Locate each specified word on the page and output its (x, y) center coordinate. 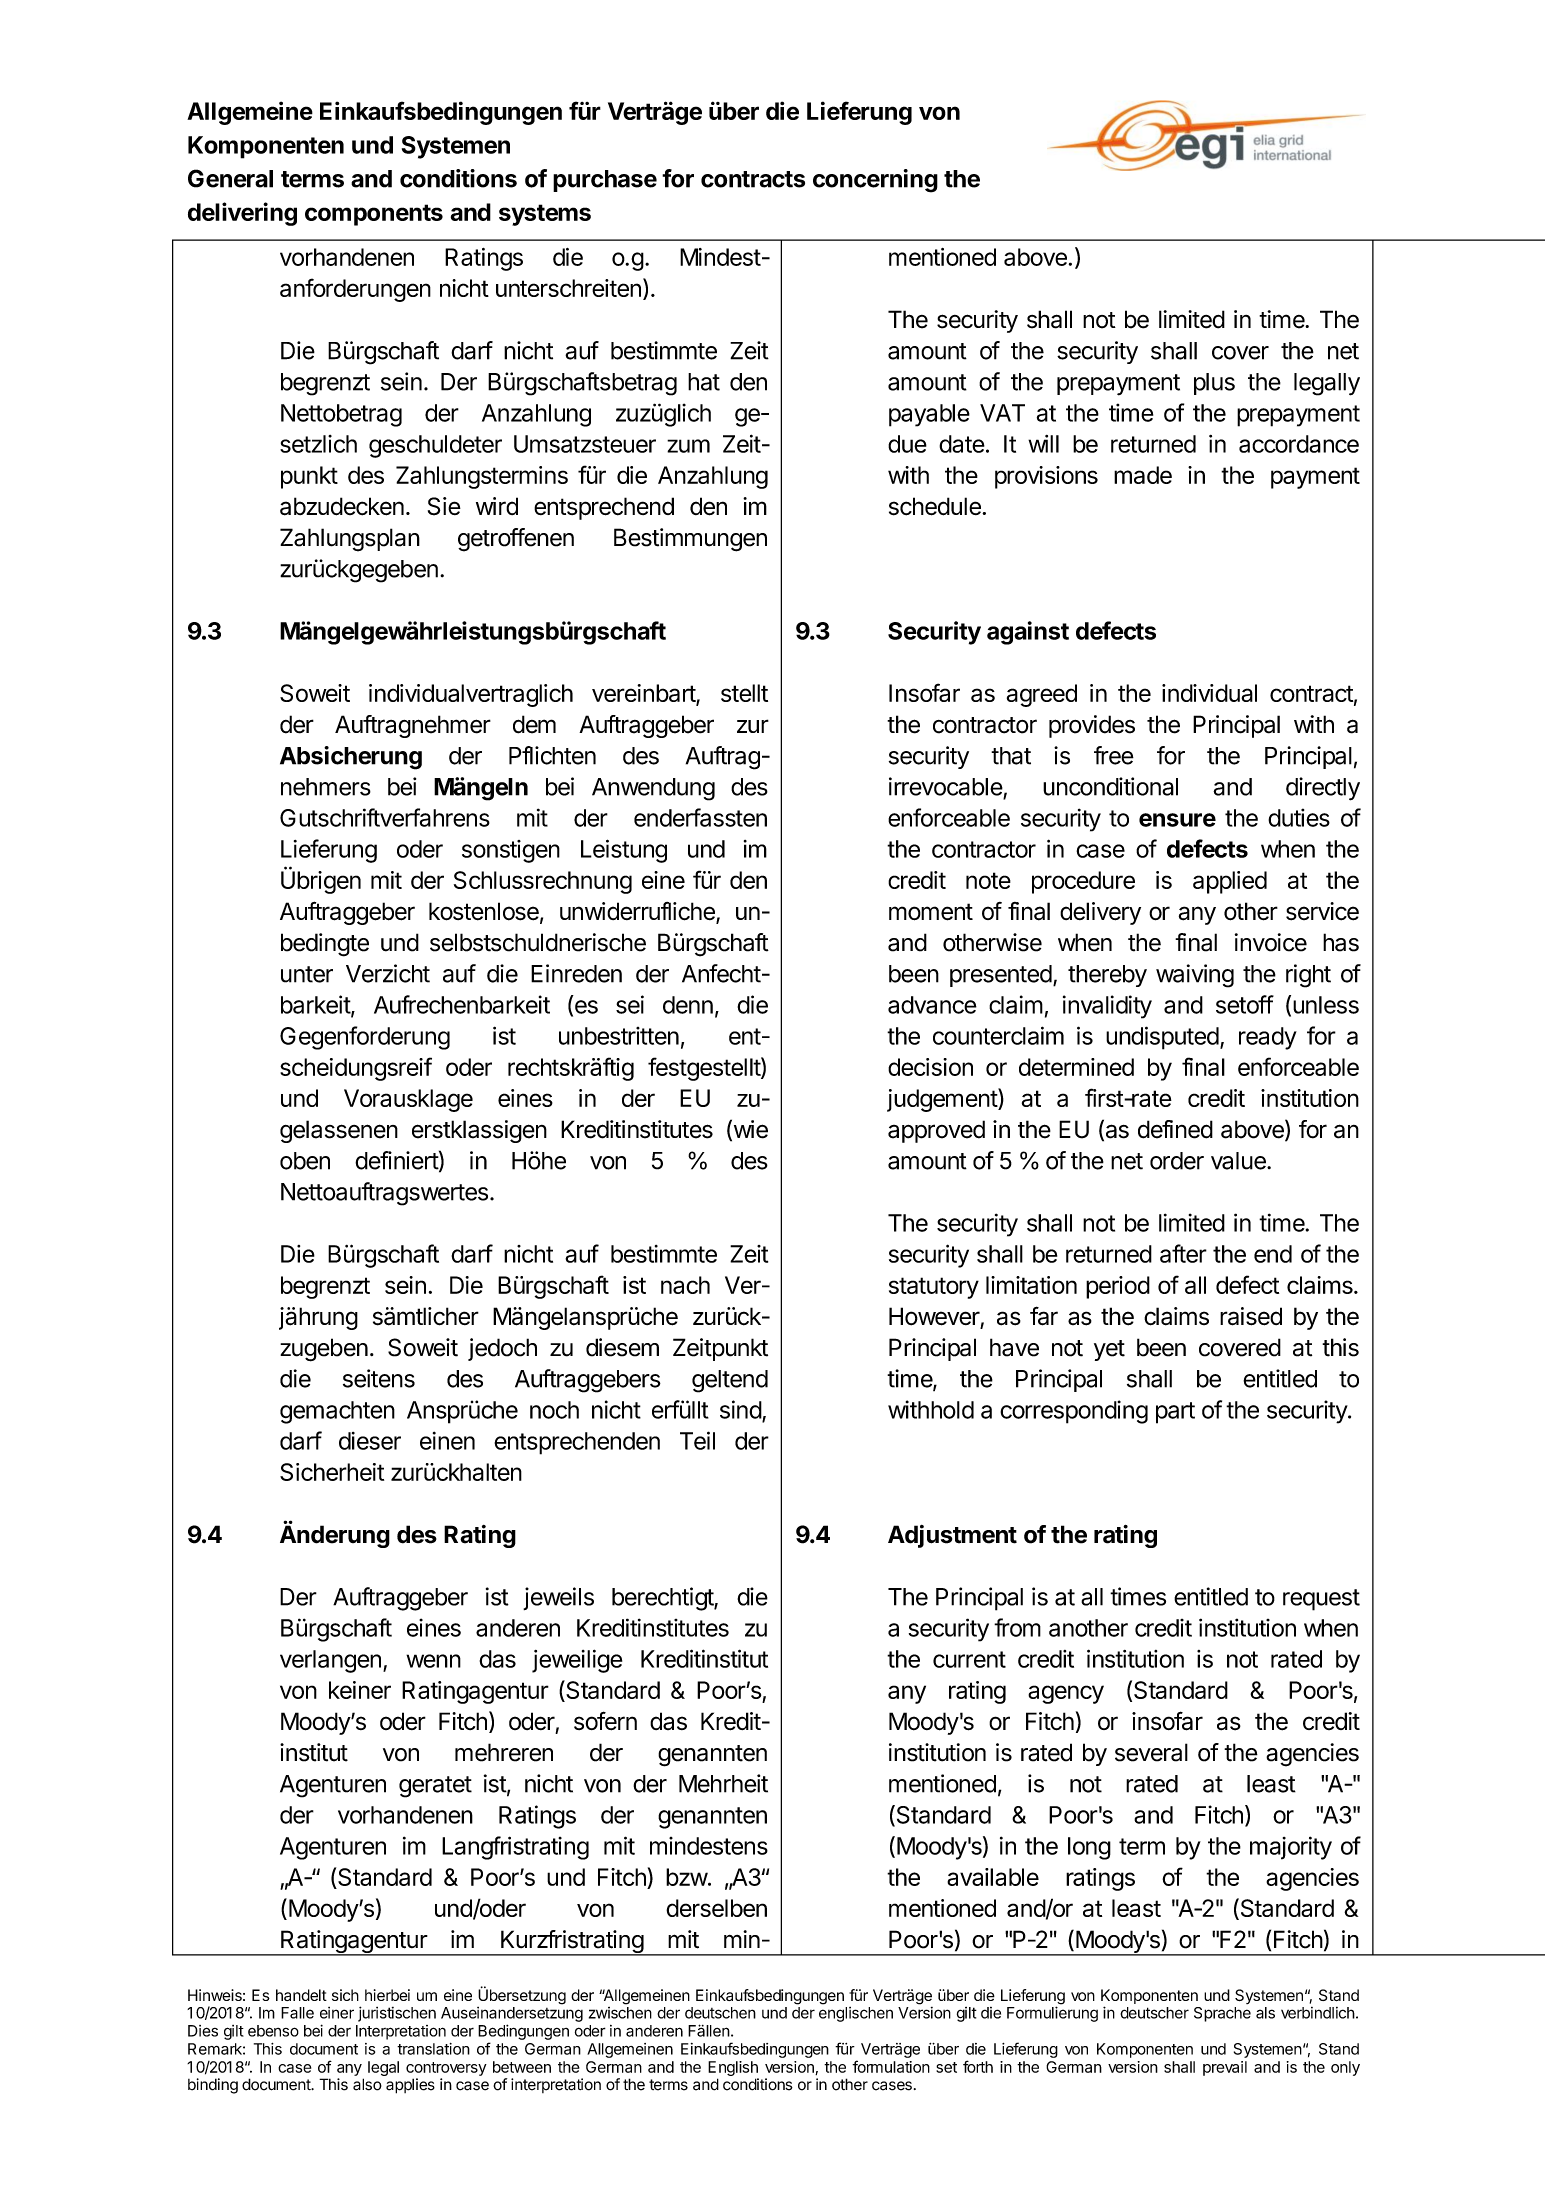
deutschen (720, 2013)
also (367, 2084)
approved (936, 1131)
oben (305, 1161)
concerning (875, 181)
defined (1175, 1129)
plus (1214, 384)
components (374, 215)
